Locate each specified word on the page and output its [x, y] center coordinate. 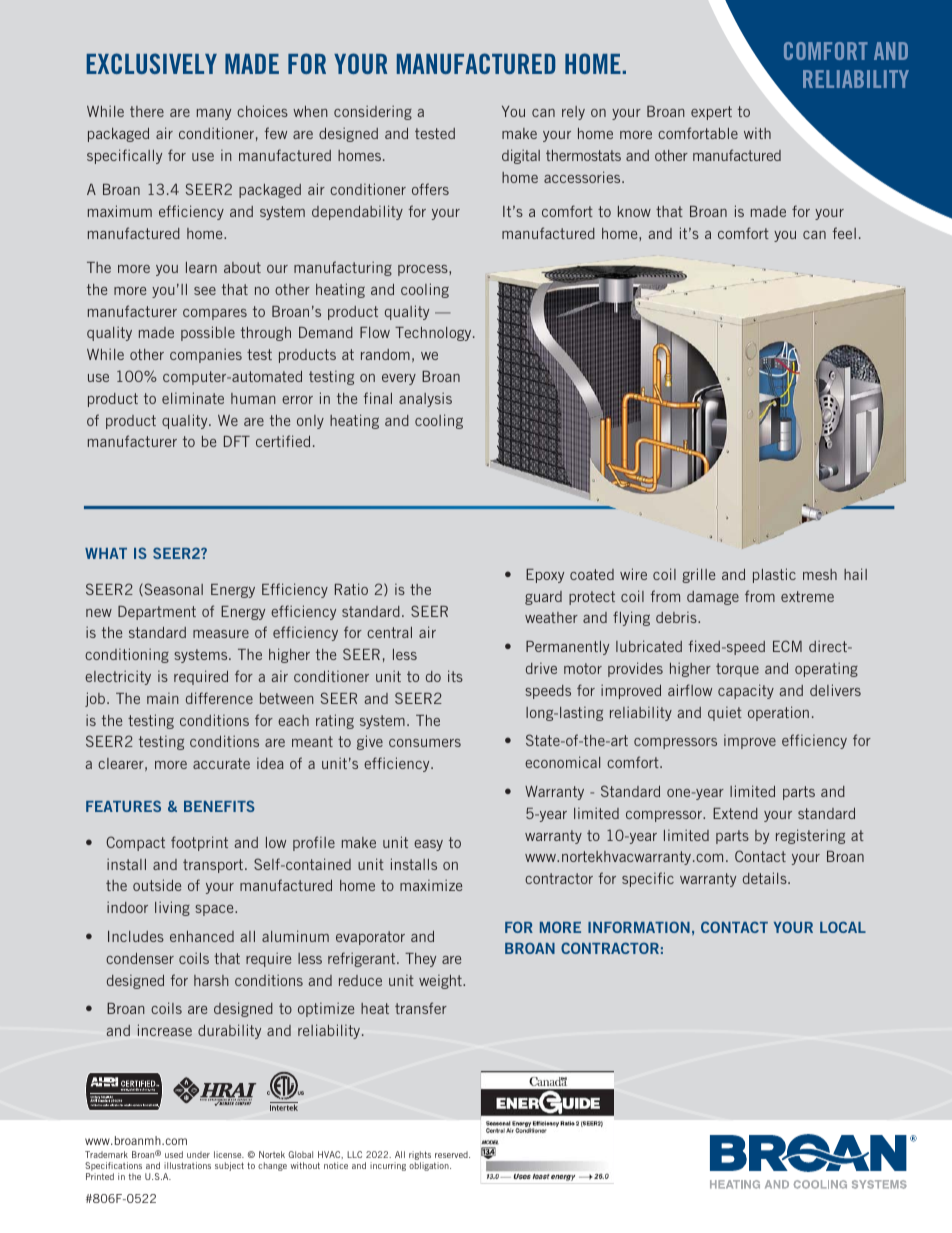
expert [711, 113]
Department [157, 613]
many [214, 114]
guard [543, 598]
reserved [452, 1154]
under [198, 1154]
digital [521, 156]
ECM [787, 646]
